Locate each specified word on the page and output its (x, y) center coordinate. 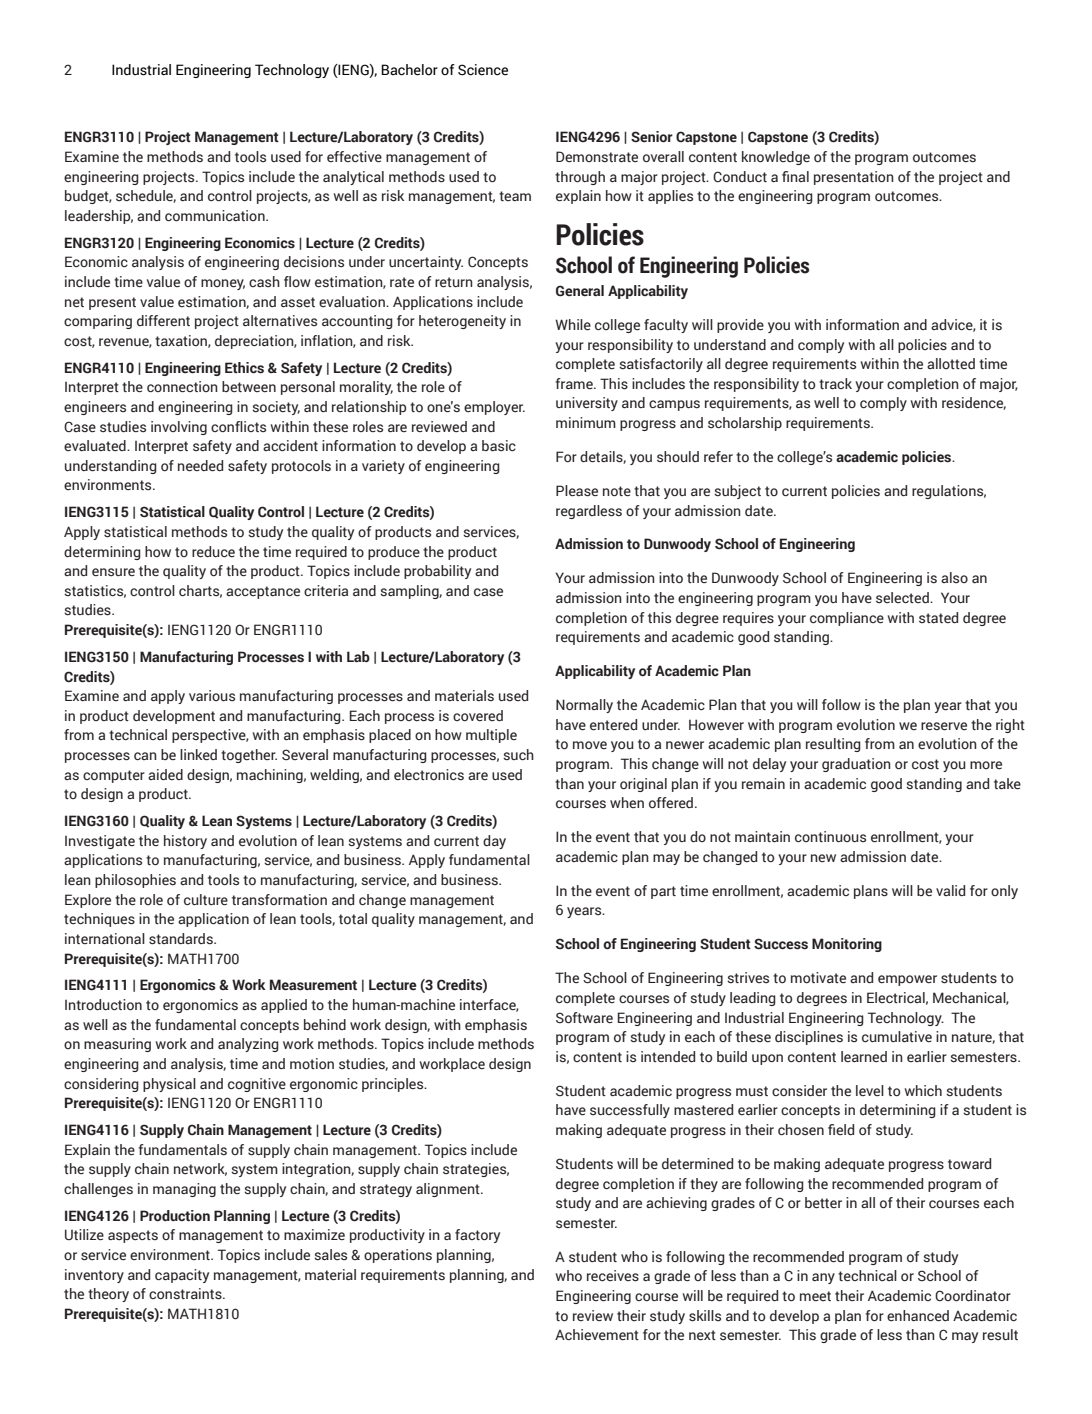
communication (216, 215)
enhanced (918, 1316)
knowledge (776, 158)
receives (613, 1276)
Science (483, 70)
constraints (186, 1294)
